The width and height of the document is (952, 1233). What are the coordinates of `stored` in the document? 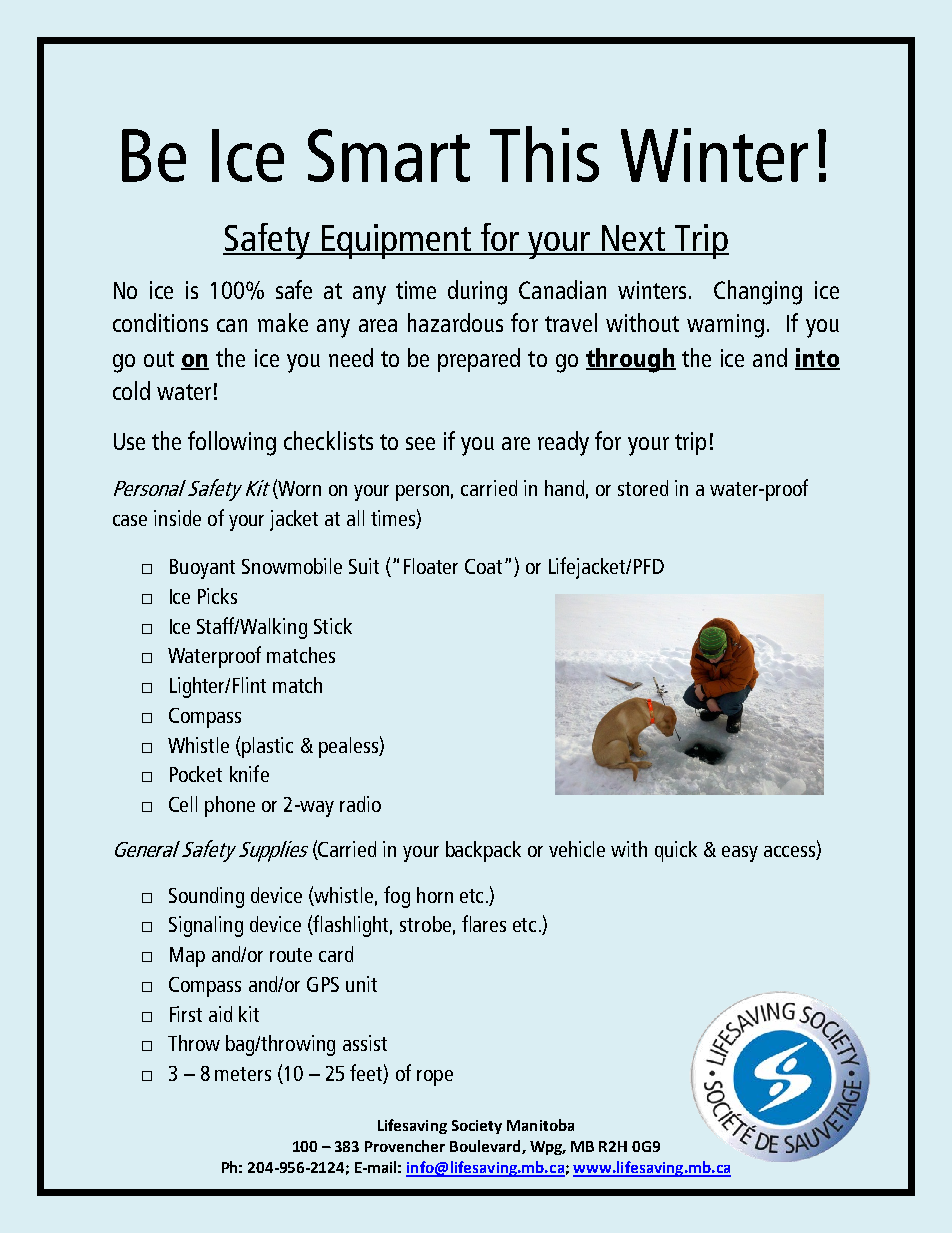 It's located at (643, 488).
